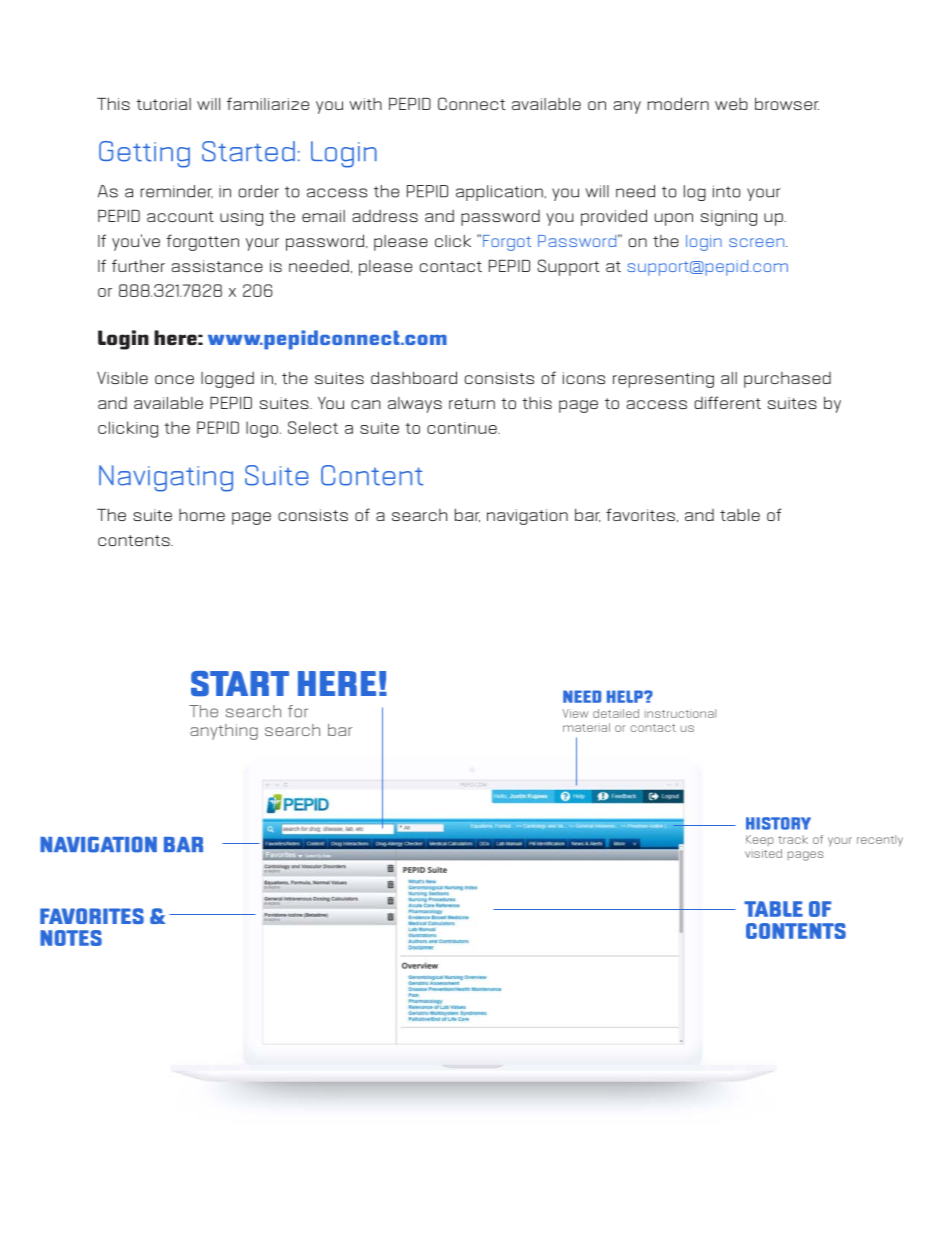  I want to click on instructional, so click(680, 713).
